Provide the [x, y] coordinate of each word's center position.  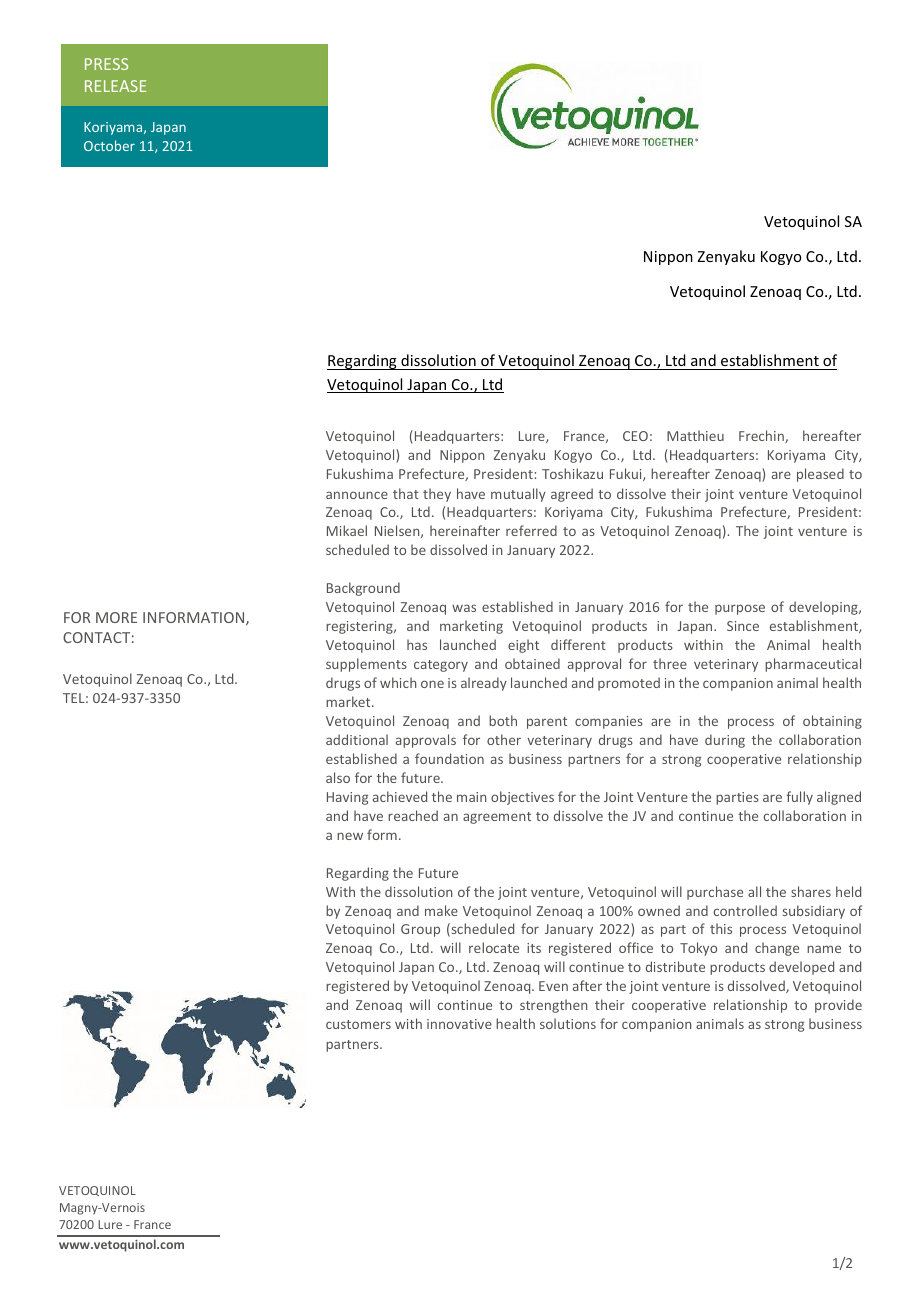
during [725, 741]
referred [531, 530]
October [109, 145]
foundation [449, 758]
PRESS [106, 64]
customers [358, 1024]
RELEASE [115, 86]
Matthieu [695, 435]
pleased [820, 475]
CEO [635, 436]
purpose [740, 609]
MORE [116, 617]
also [338, 777]
